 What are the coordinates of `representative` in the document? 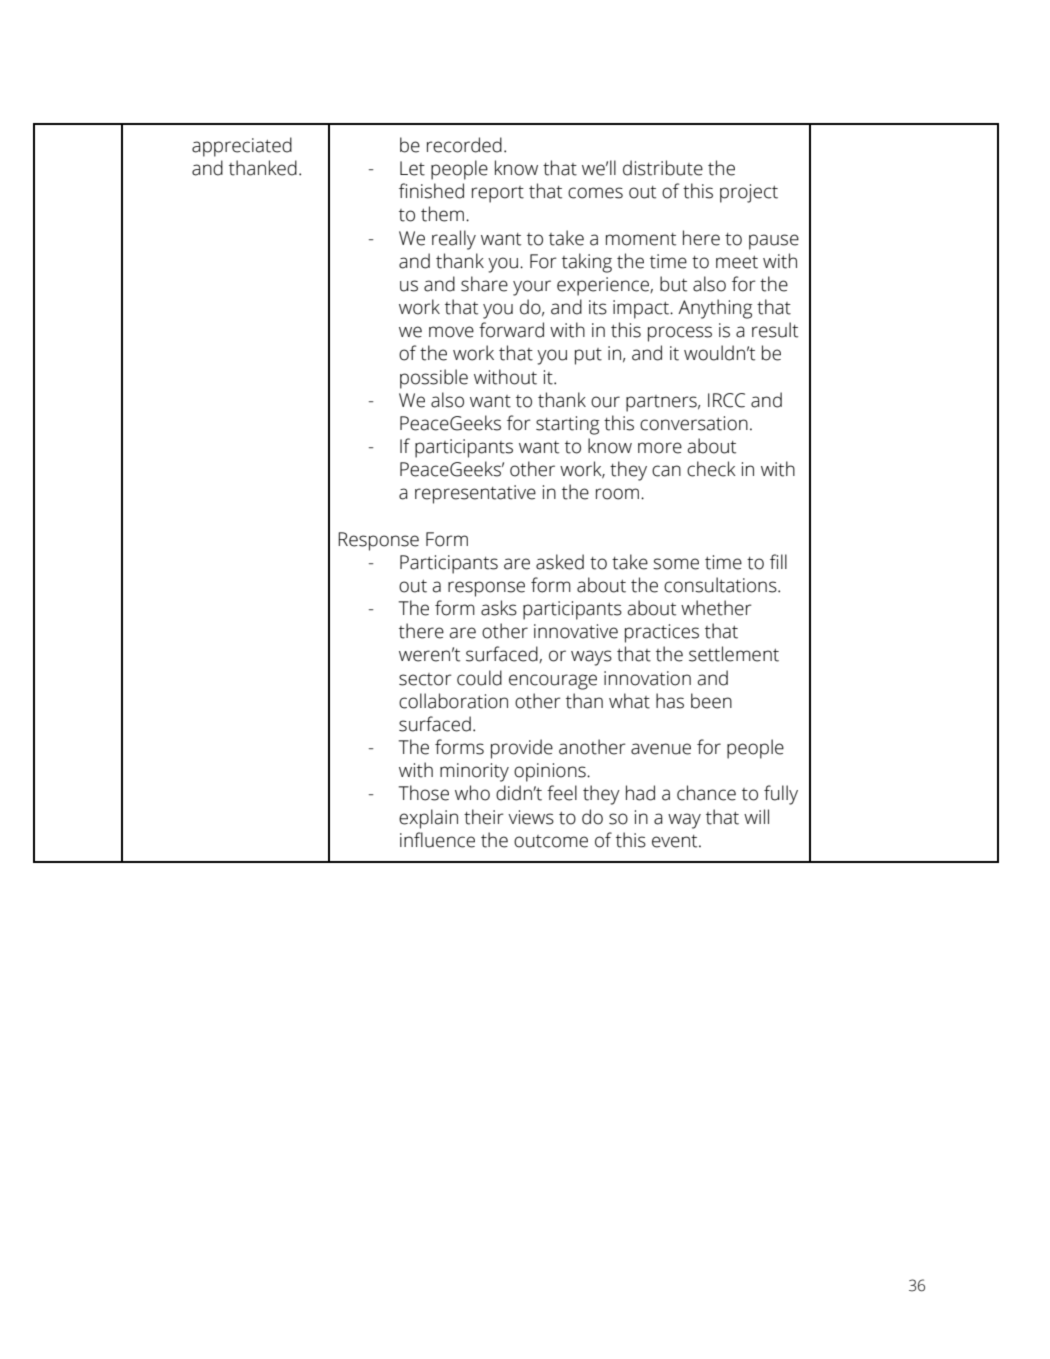 It's located at (475, 494).
